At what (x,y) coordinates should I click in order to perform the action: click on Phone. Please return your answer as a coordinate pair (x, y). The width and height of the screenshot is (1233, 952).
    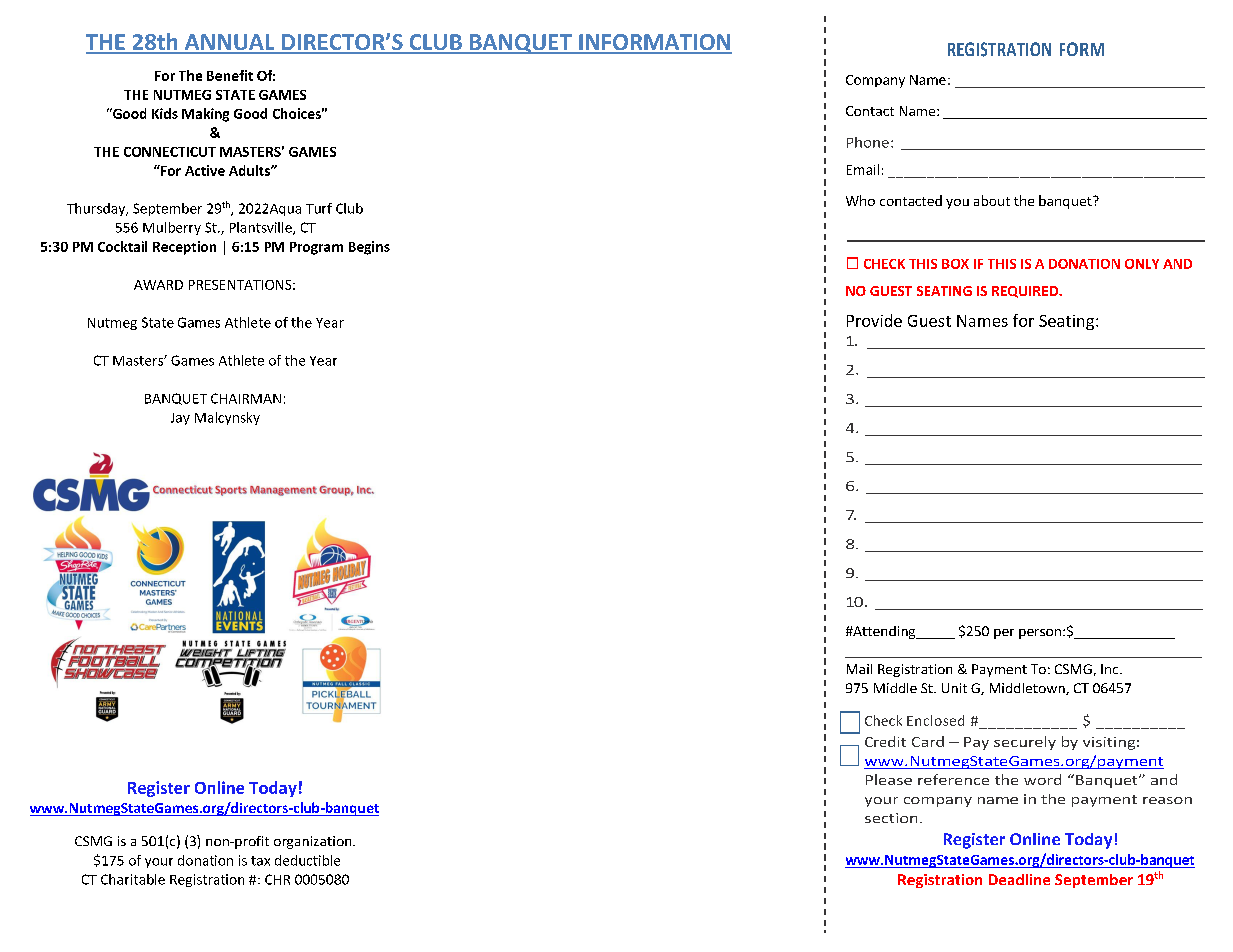
    Looking at the image, I should click on (868, 142).
